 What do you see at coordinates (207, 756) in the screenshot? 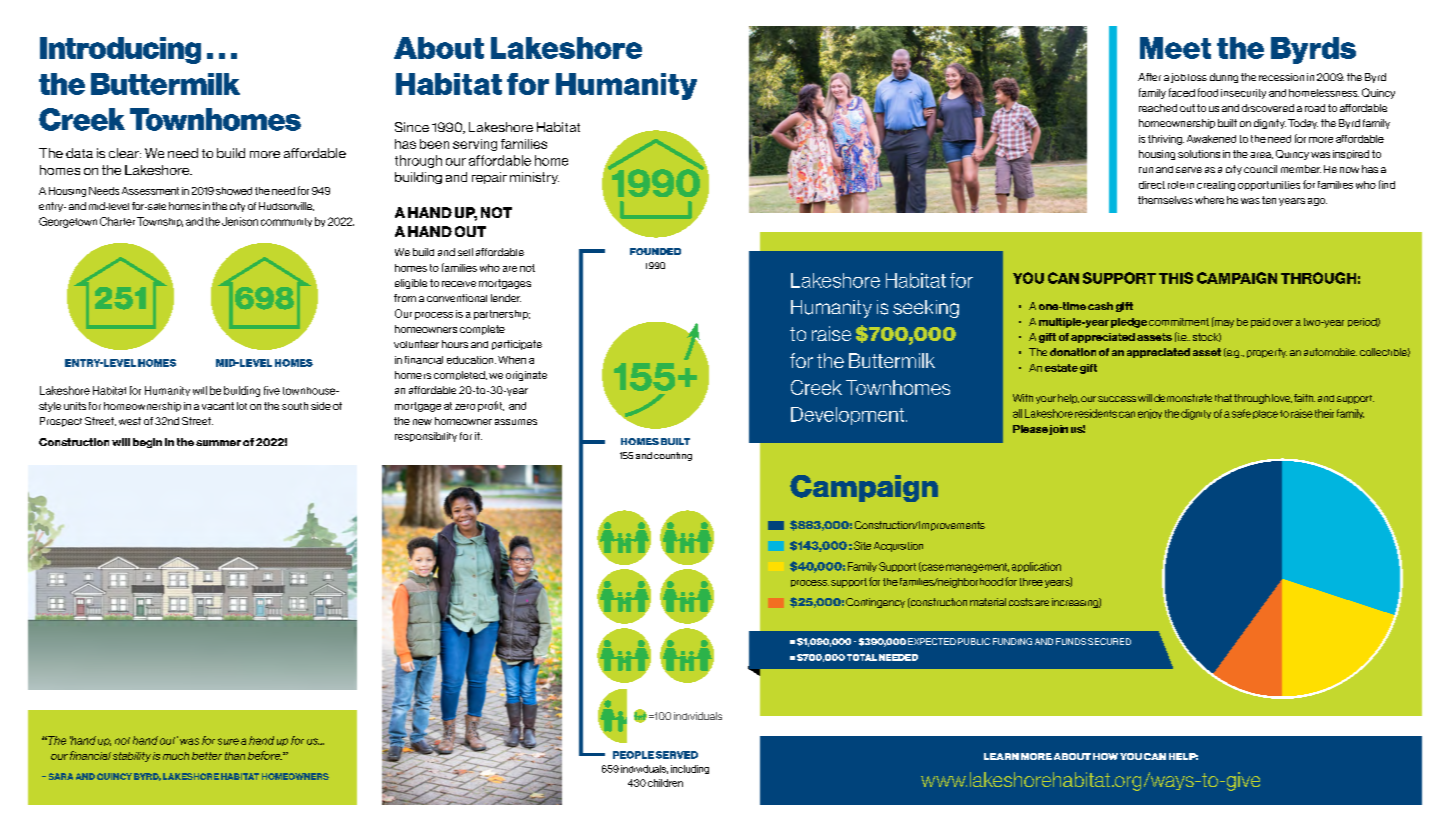
I see `better` at bounding box center [207, 756].
